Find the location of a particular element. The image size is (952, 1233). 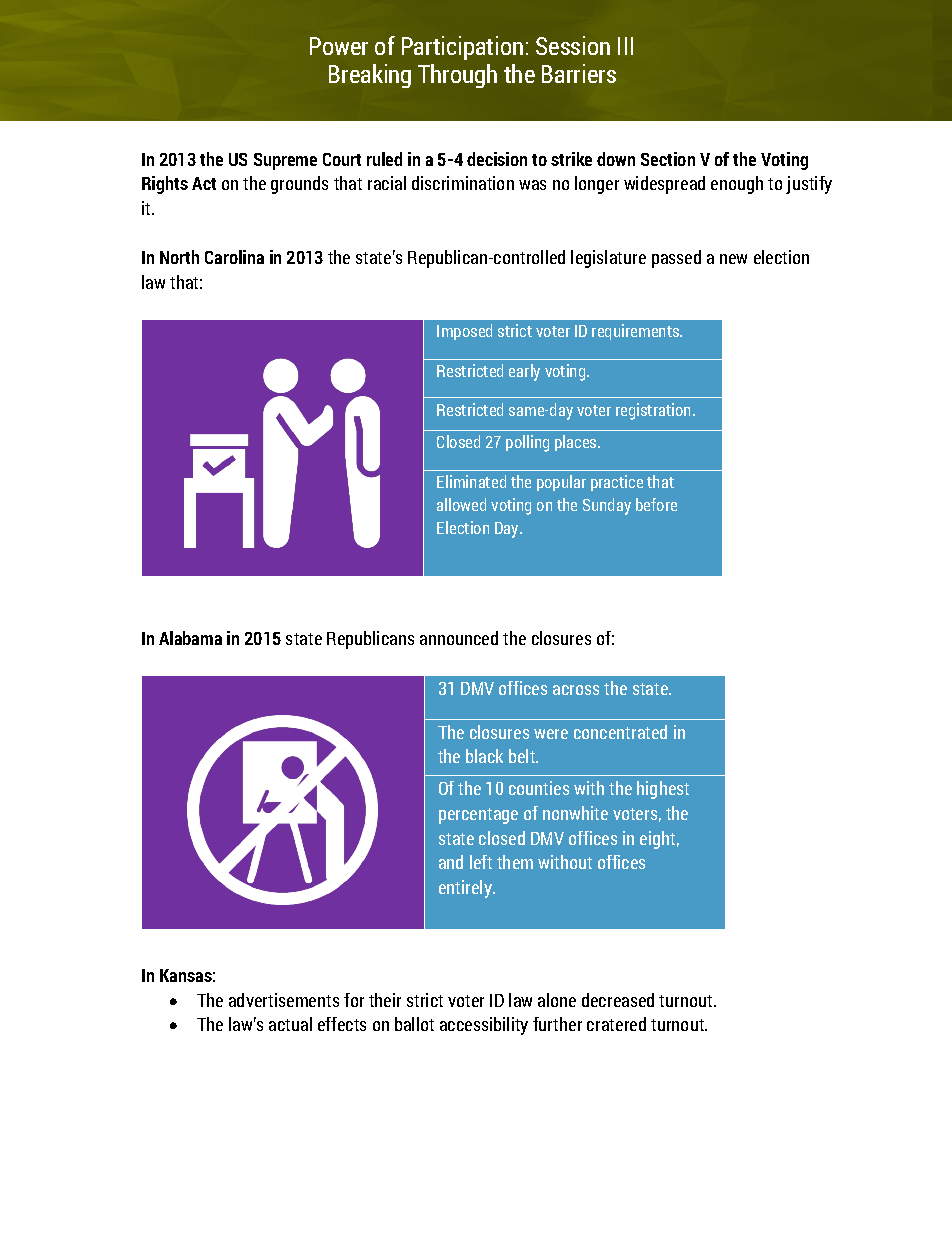

concentrated is located at coordinates (620, 732).
